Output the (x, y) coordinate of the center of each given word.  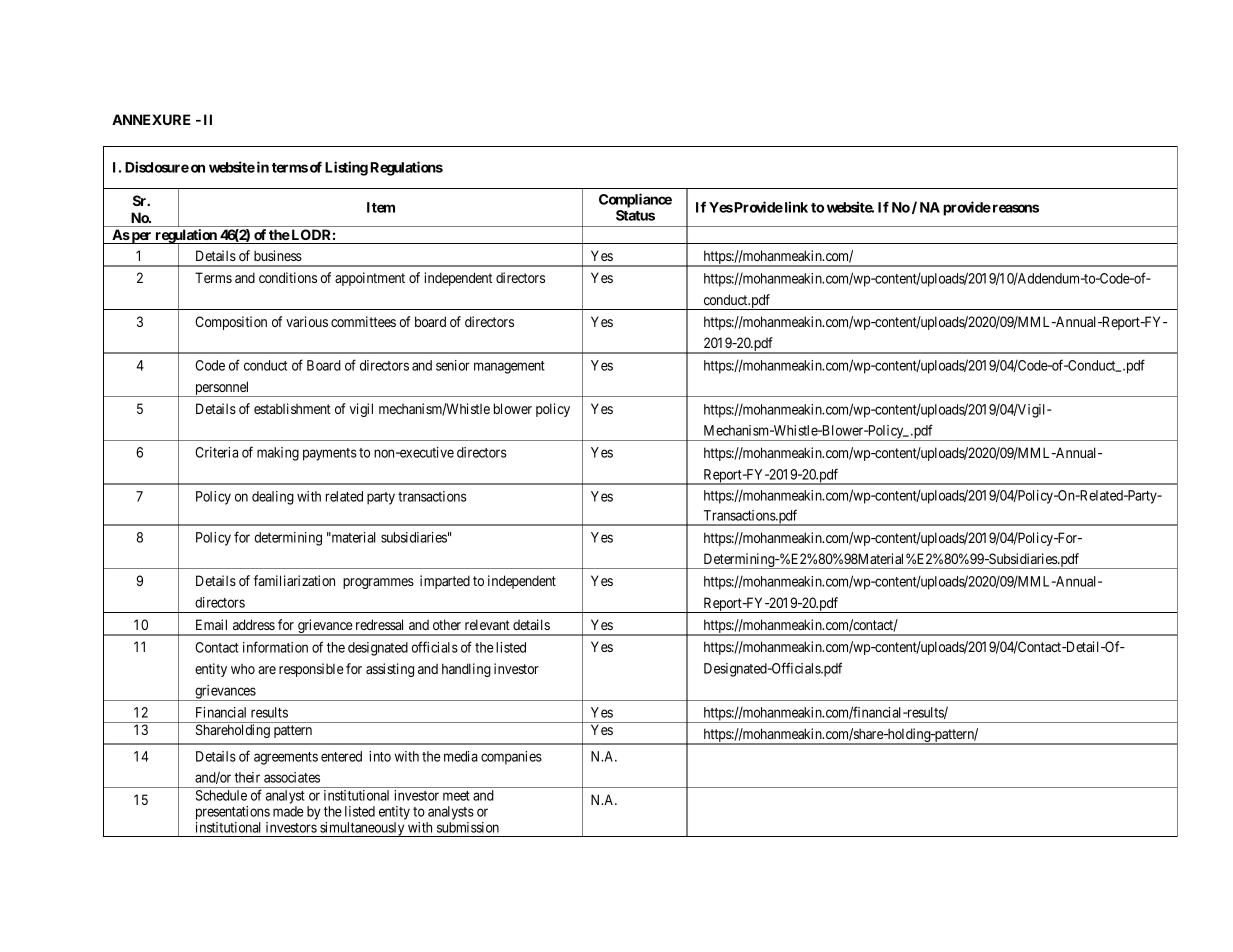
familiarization (294, 580)
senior (453, 365)
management (509, 367)
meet (456, 796)
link (795, 207)
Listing (346, 168)
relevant (487, 624)
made (288, 811)
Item (381, 207)
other (447, 624)
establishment (292, 408)
